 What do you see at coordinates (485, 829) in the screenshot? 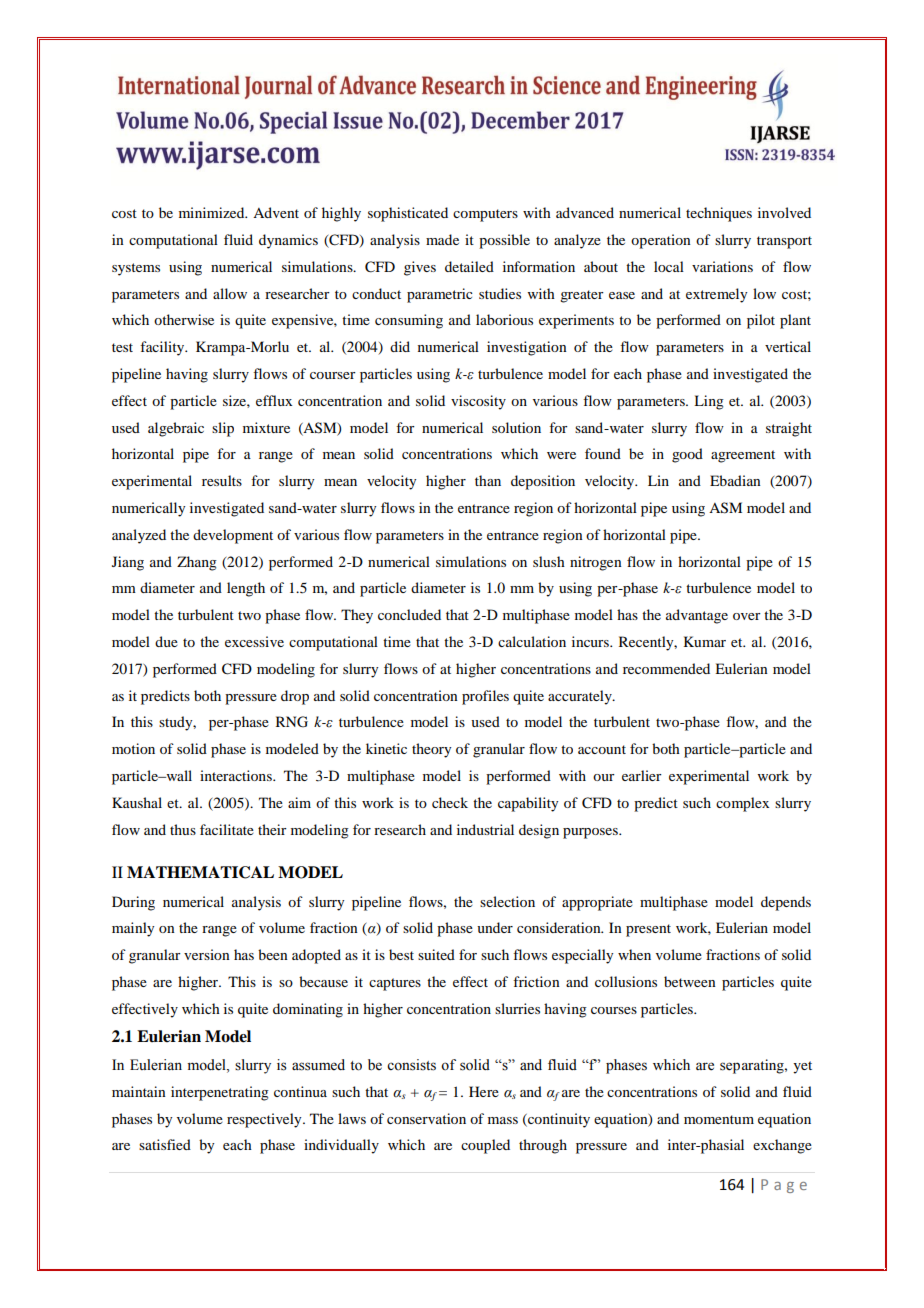
I see `industrial` at bounding box center [485, 829].
